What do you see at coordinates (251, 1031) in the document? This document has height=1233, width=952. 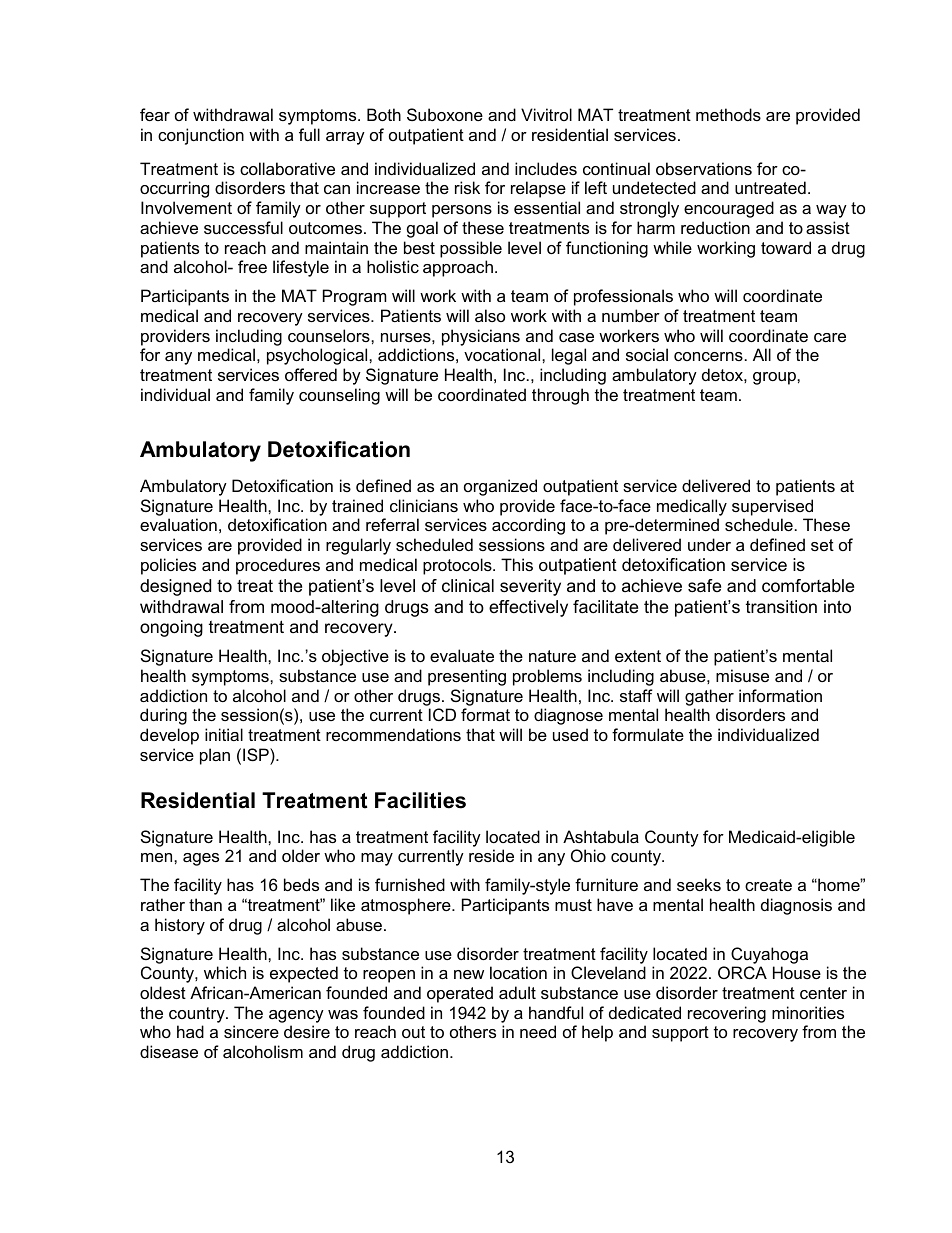 I see `sincere` at bounding box center [251, 1031].
